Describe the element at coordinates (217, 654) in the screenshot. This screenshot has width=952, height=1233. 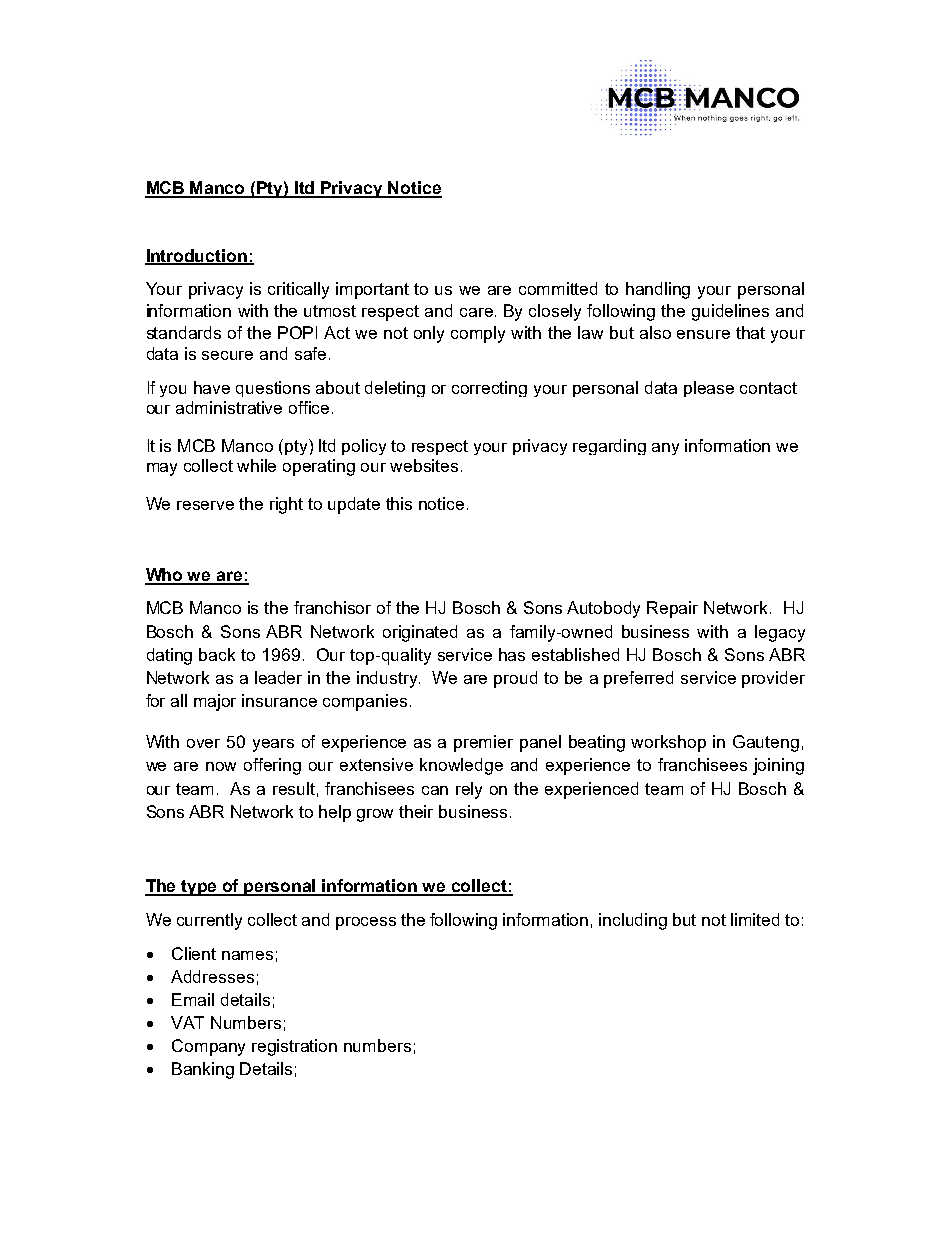
I see `back` at that location.
